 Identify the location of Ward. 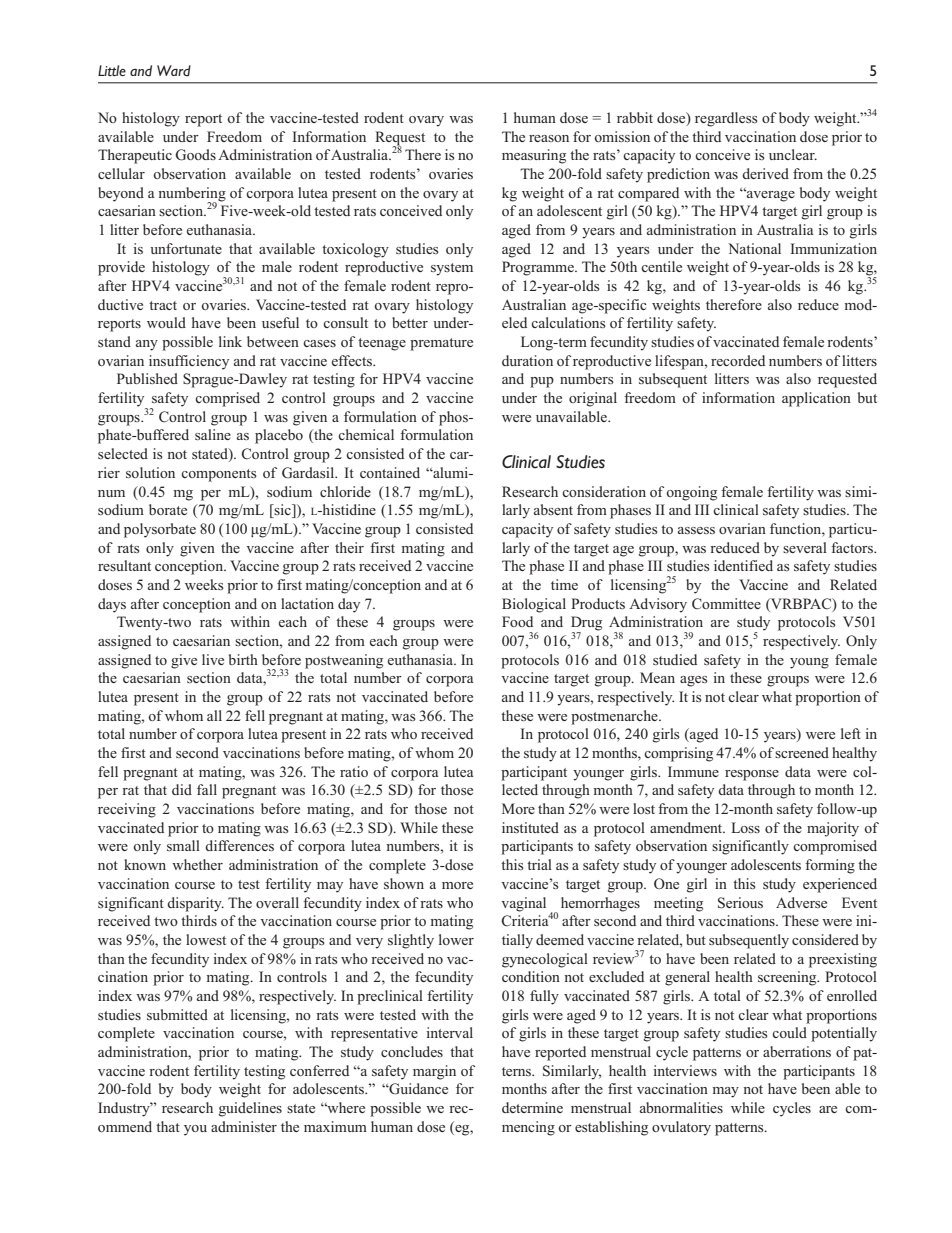
(174, 71).
